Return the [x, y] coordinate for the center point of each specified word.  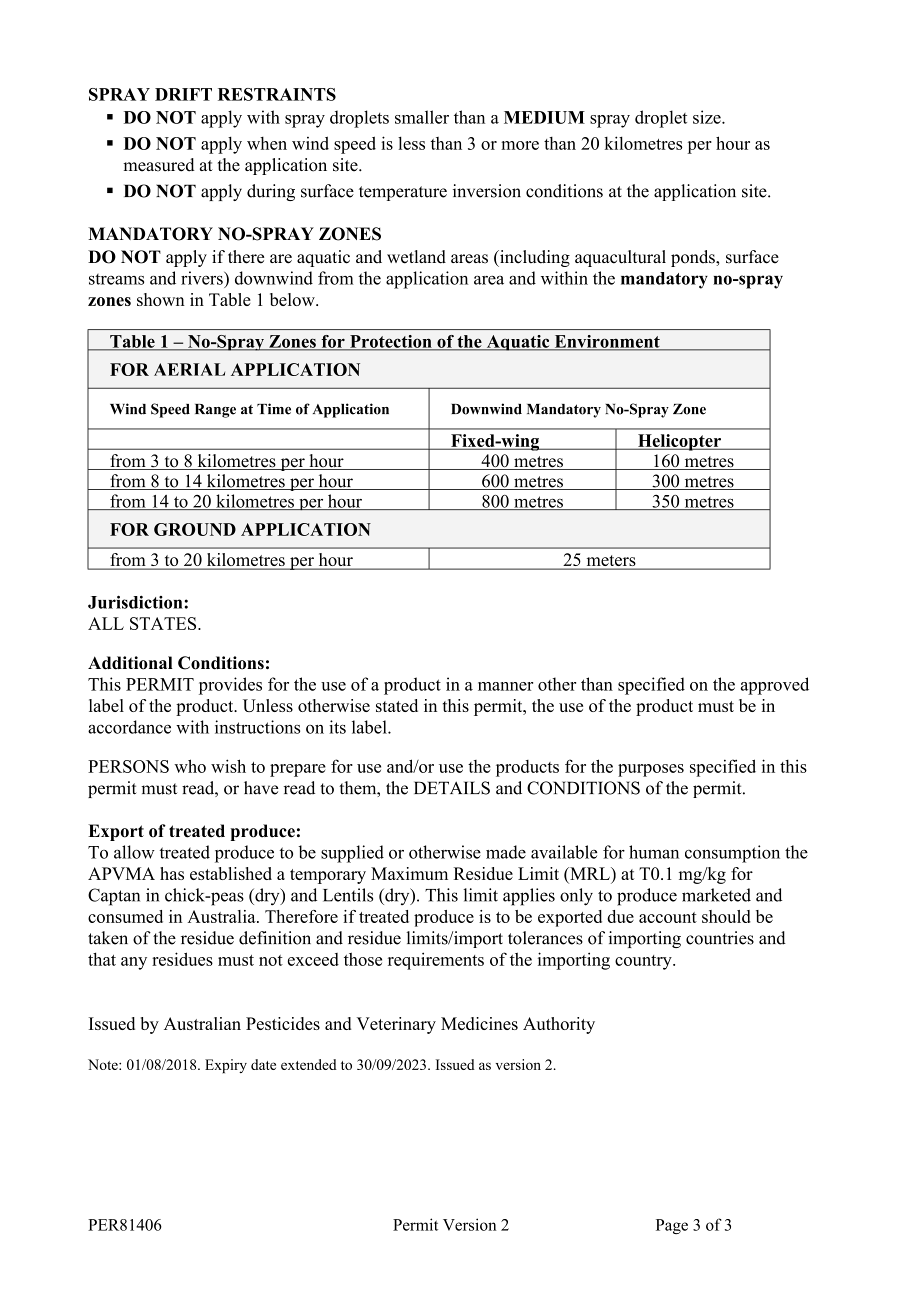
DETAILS [452, 788]
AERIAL [189, 369]
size [708, 117]
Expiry [226, 1066]
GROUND [195, 529]
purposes [651, 770]
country [644, 962]
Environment [607, 342]
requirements [436, 961]
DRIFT [183, 94]
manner [505, 686]
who [190, 766]
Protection [391, 342]
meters [611, 562]
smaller [422, 117]
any [134, 963]
